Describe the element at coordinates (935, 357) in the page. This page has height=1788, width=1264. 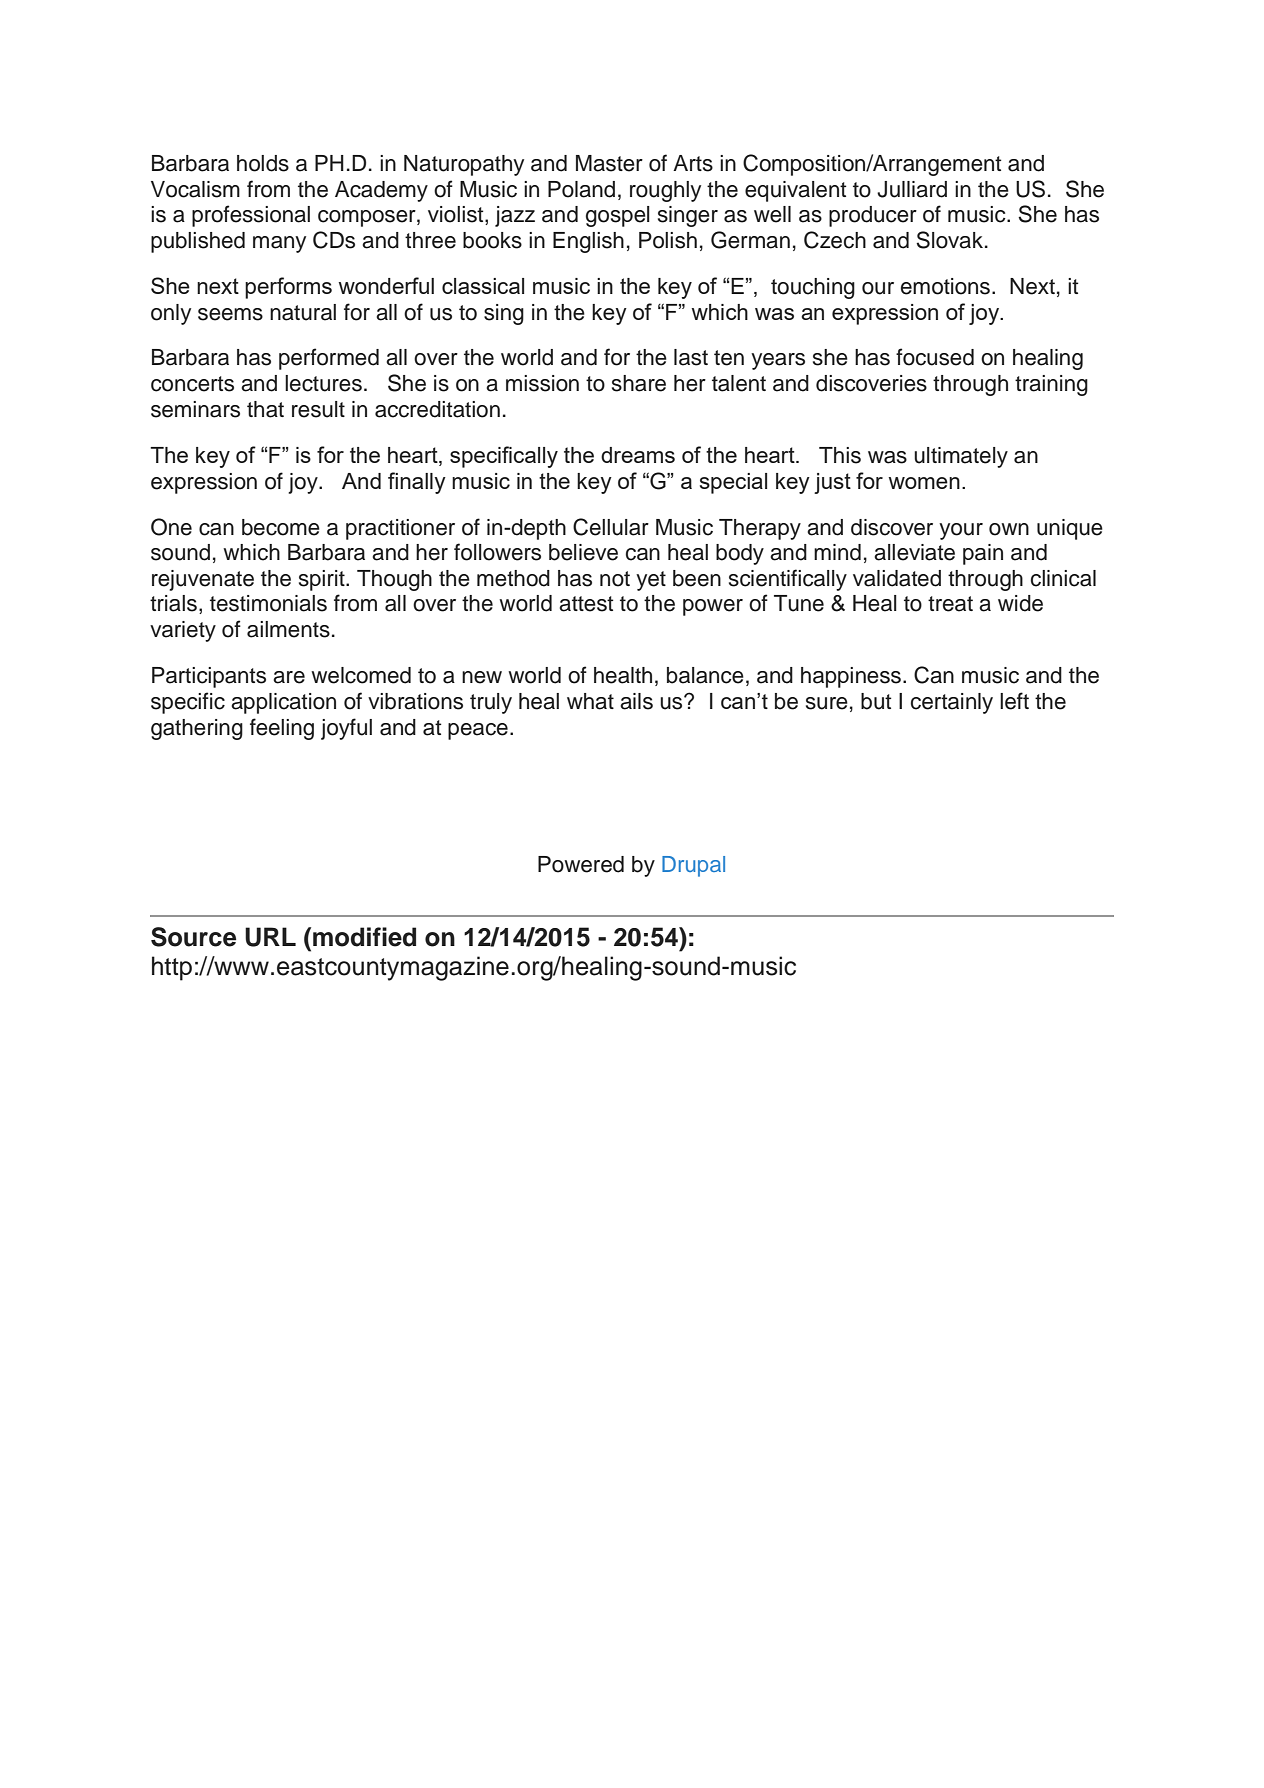
I see `focused` at that location.
